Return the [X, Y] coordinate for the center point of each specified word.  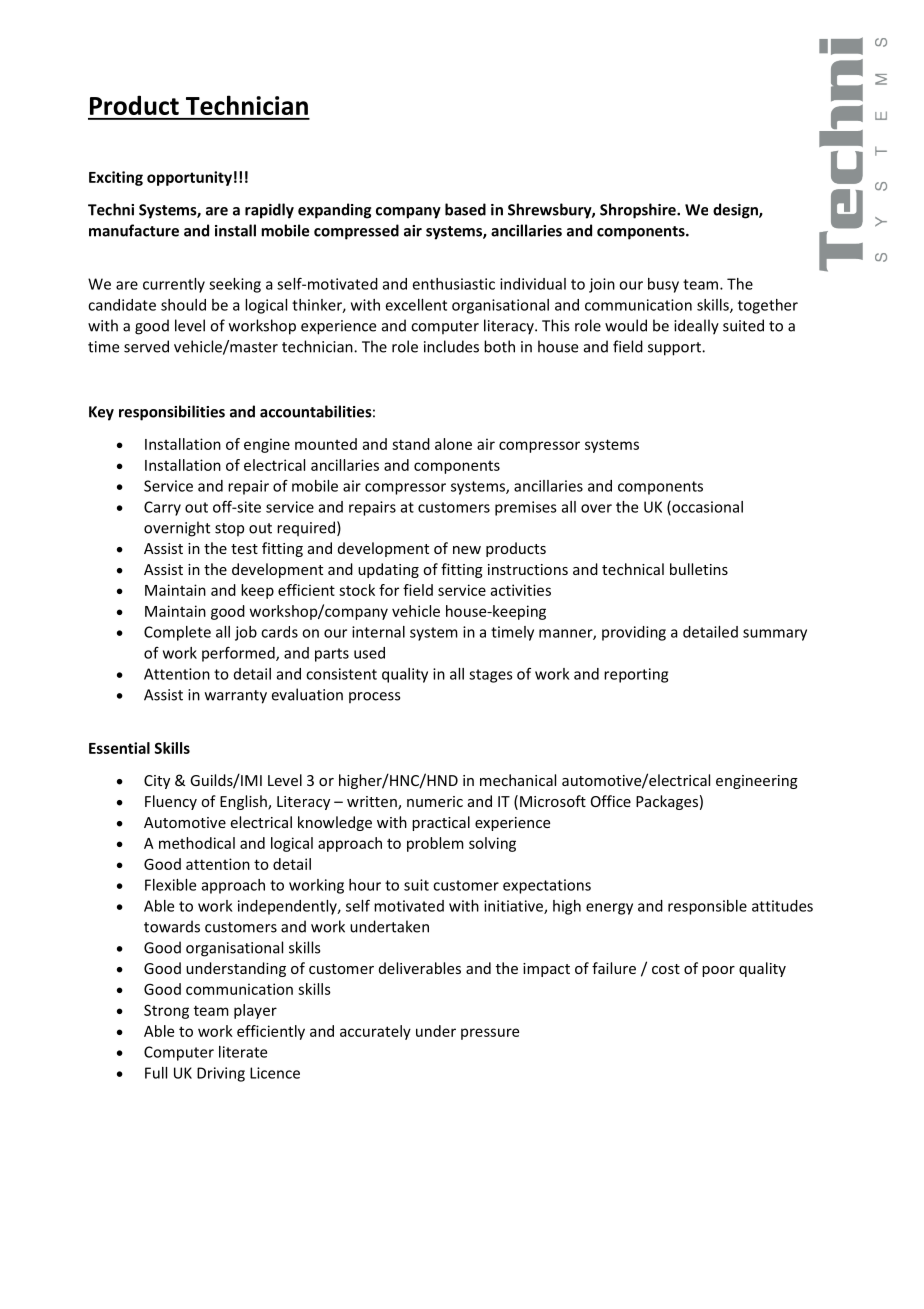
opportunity [189, 178]
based [465, 209]
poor [718, 971]
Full [156, 1073]
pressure [490, 1034]
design [736, 211]
